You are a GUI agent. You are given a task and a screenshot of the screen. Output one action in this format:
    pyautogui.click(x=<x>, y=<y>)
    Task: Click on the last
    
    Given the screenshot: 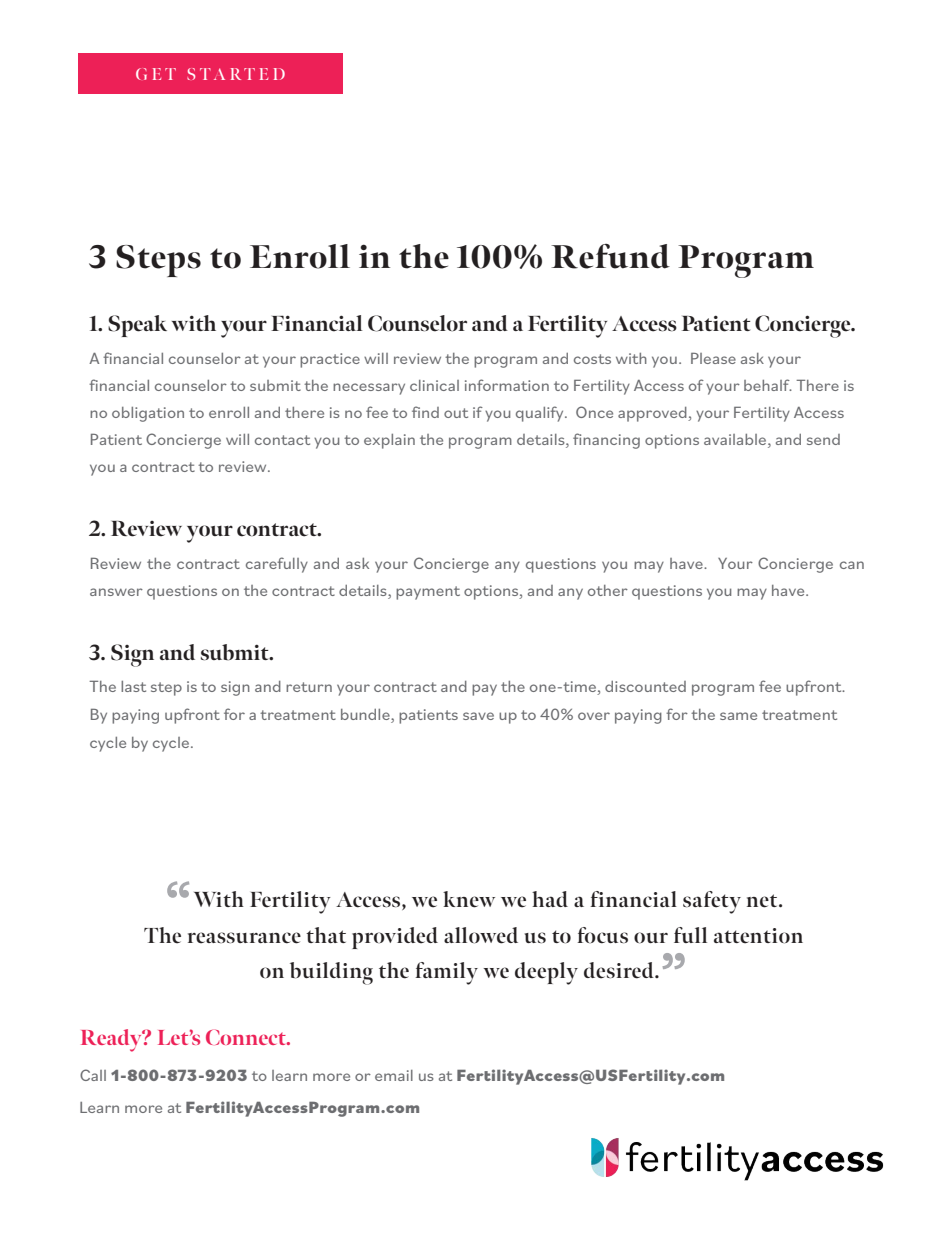 What is the action you would take?
    pyautogui.click(x=133, y=686)
